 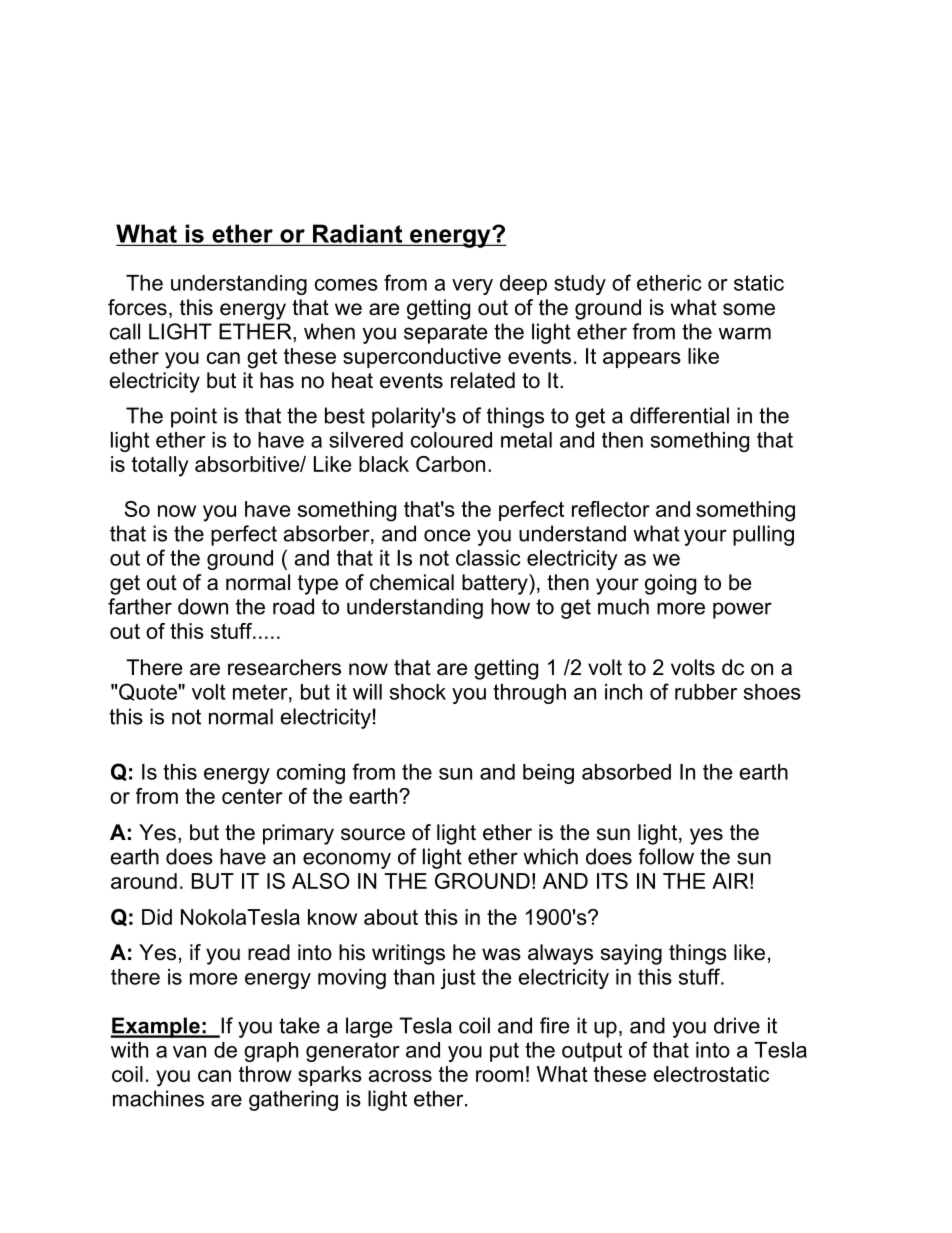 I want to click on center, so click(x=252, y=796).
